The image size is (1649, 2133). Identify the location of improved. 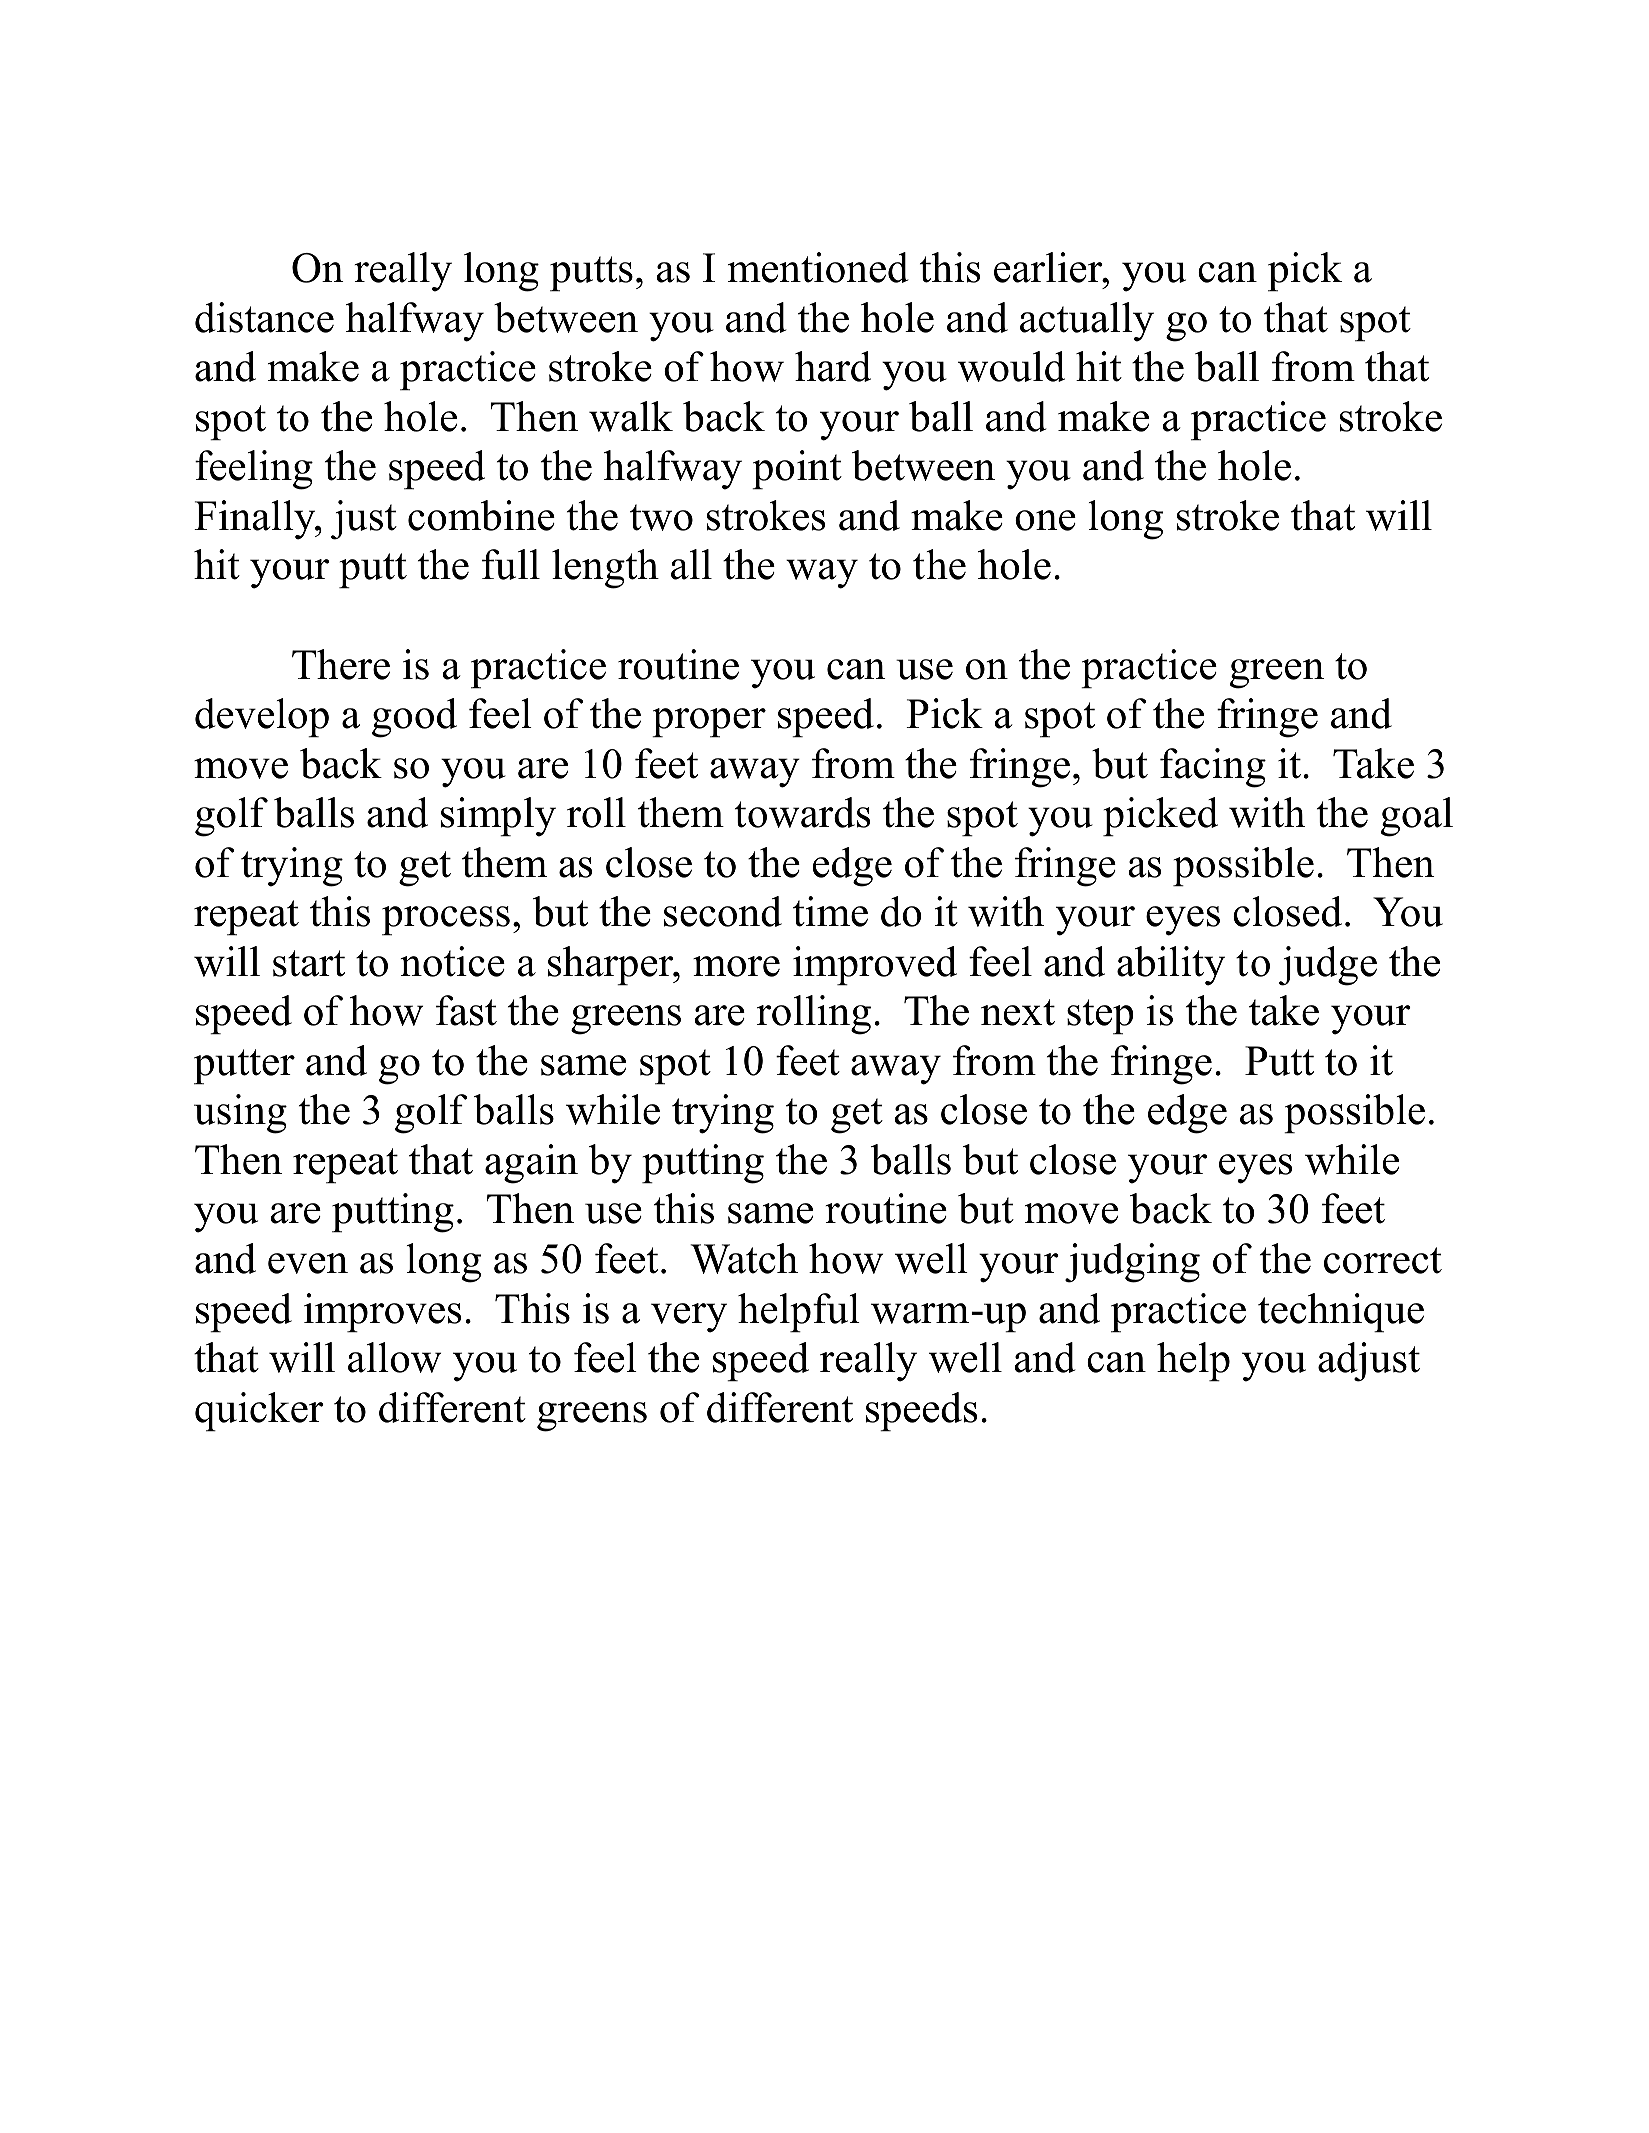
(875, 966).
